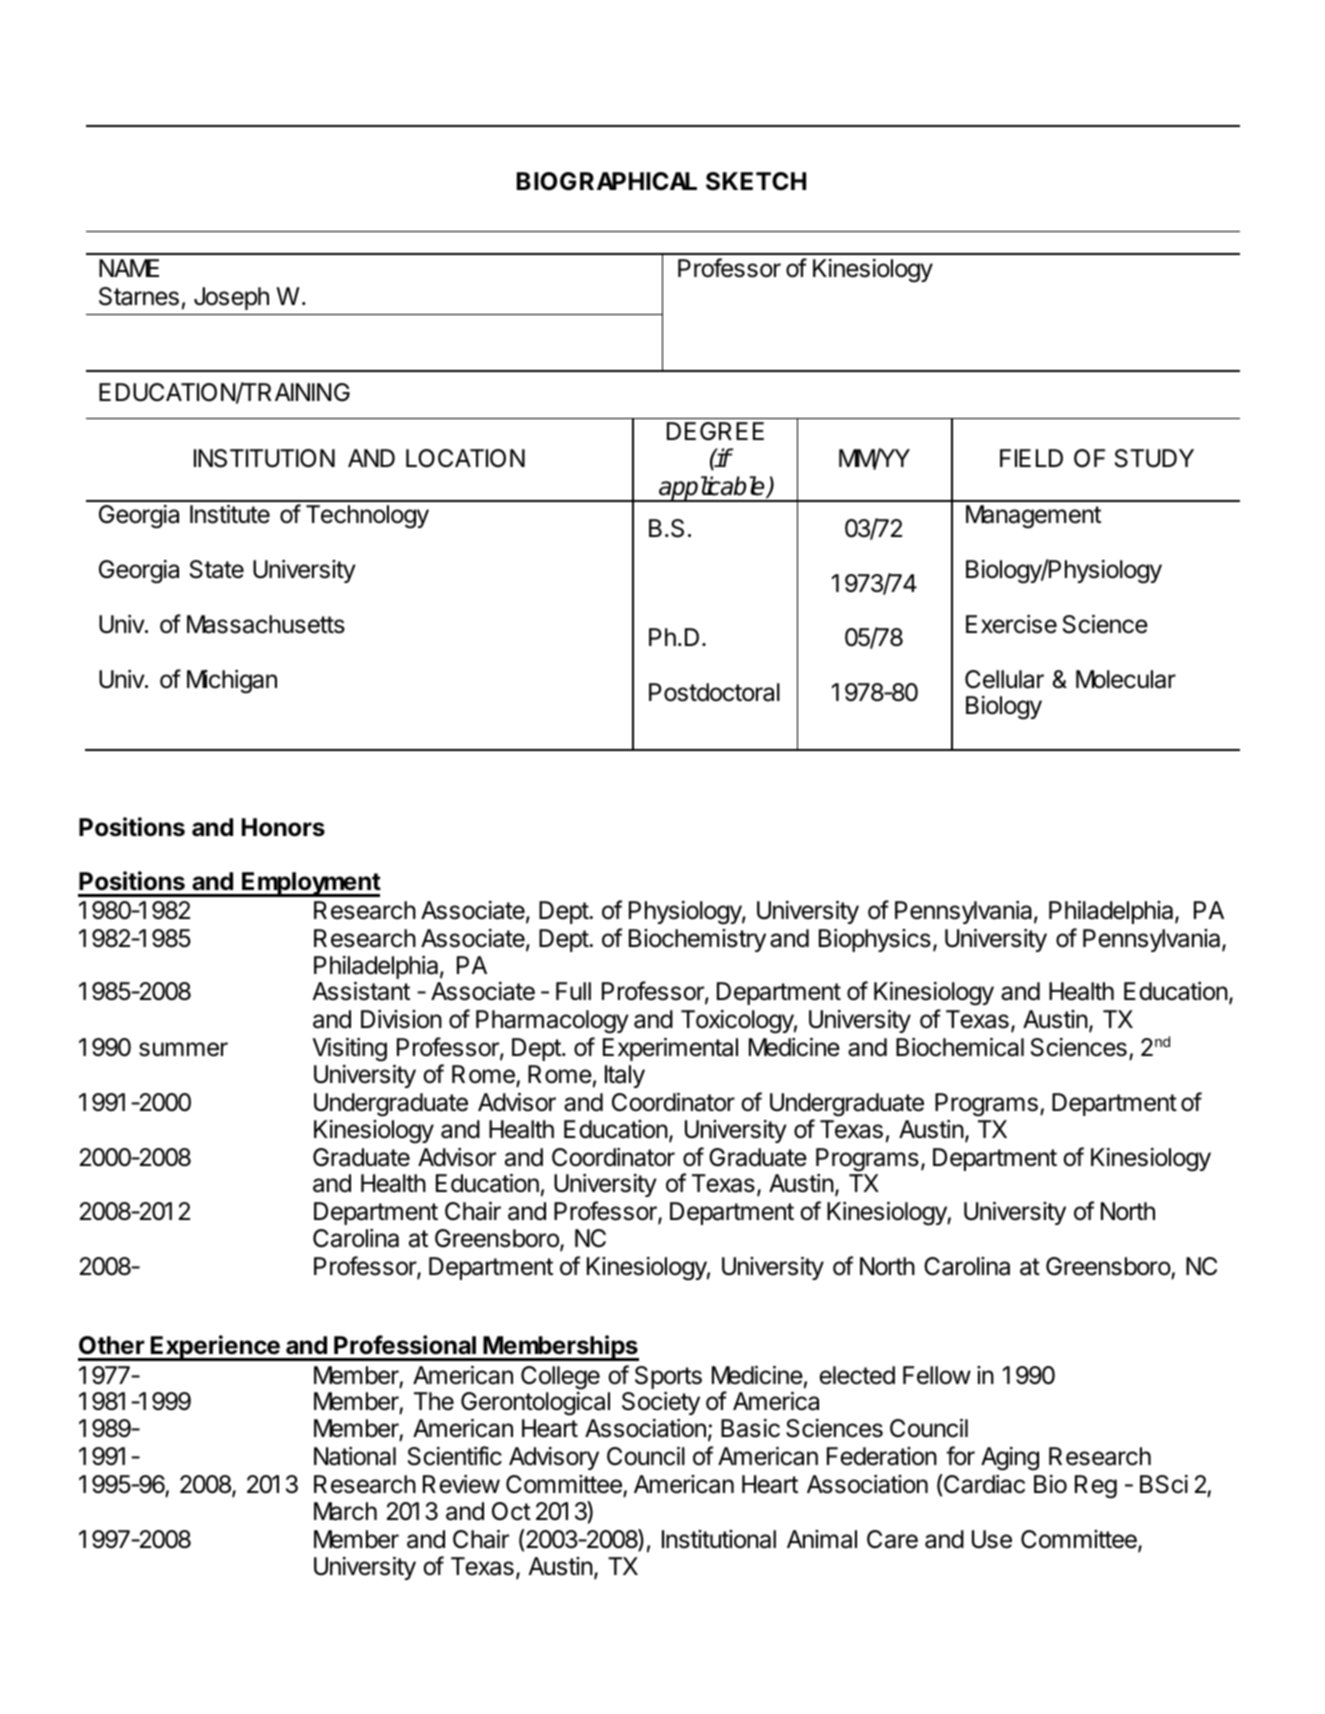  I want to click on Biophysics, so click(875, 940).
